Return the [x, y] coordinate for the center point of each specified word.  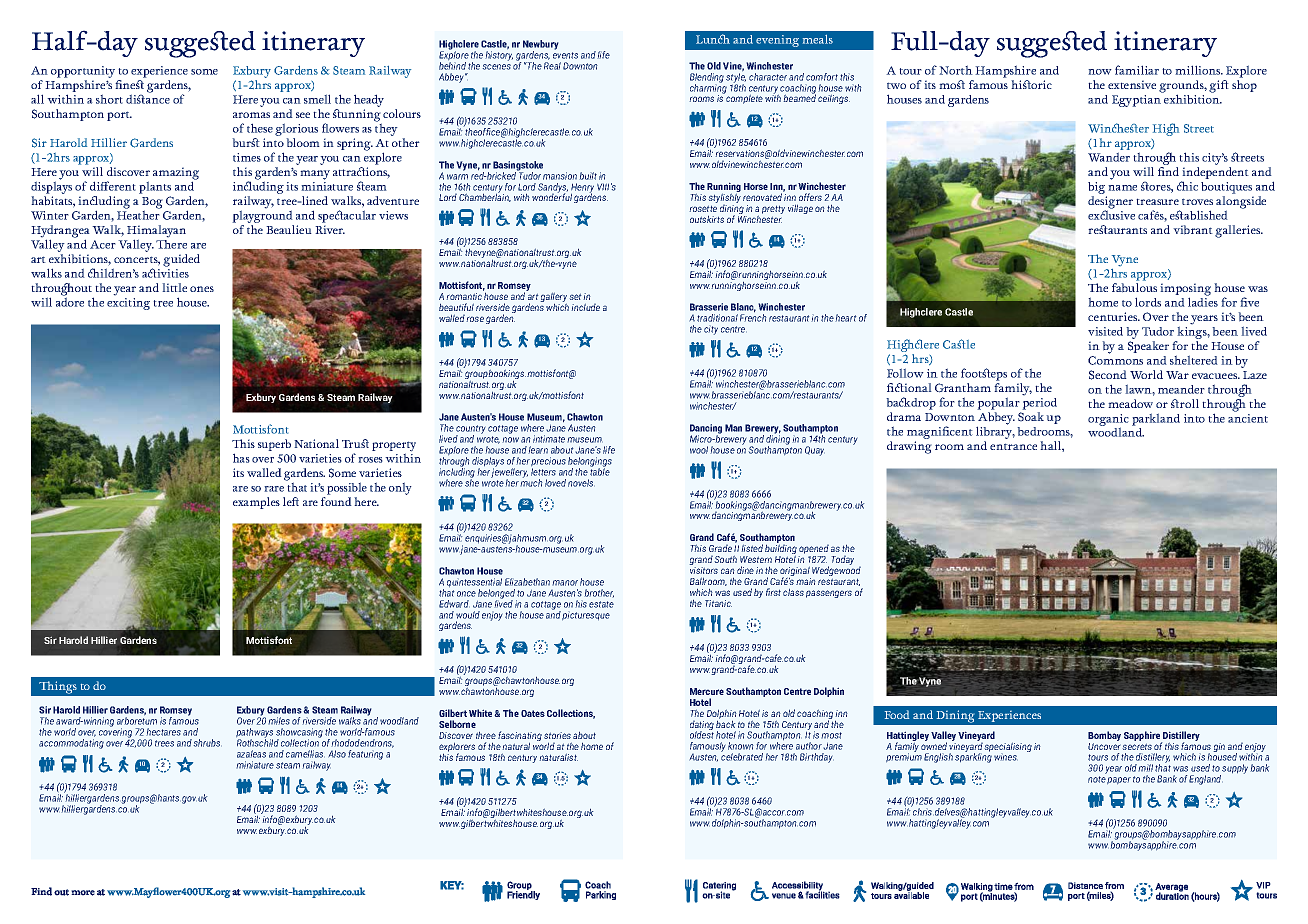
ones [202, 289]
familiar [1137, 70]
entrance [1013, 446]
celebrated [742, 756]
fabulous [1134, 288]
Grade [720, 548]
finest [129, 84]
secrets [1137, 746]
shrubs [207, 743]
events [565, 55]
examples [256, 503]
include [585, 307]
